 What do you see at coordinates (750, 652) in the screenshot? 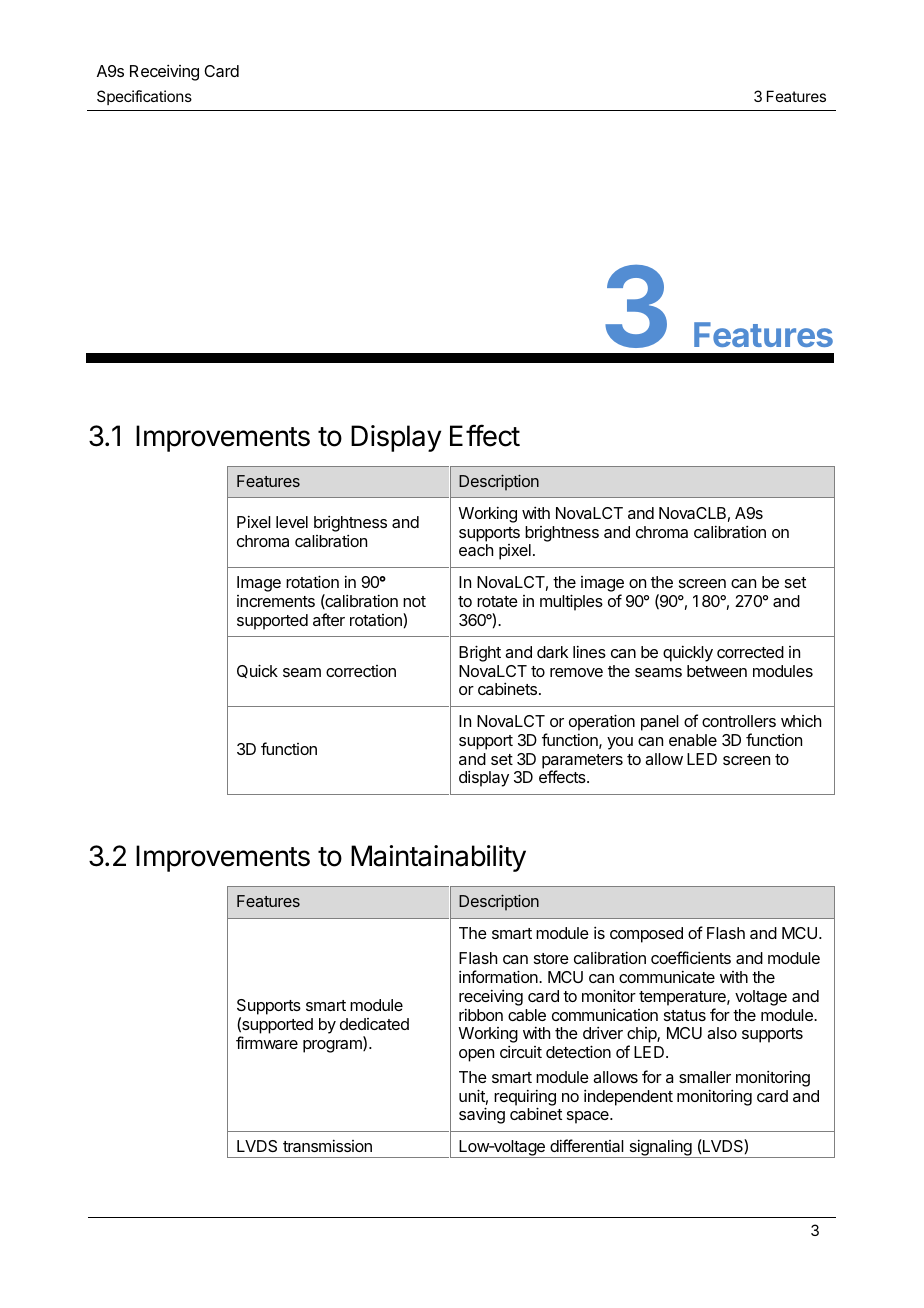
I see `corrected` at bounding box center [750, 652].
